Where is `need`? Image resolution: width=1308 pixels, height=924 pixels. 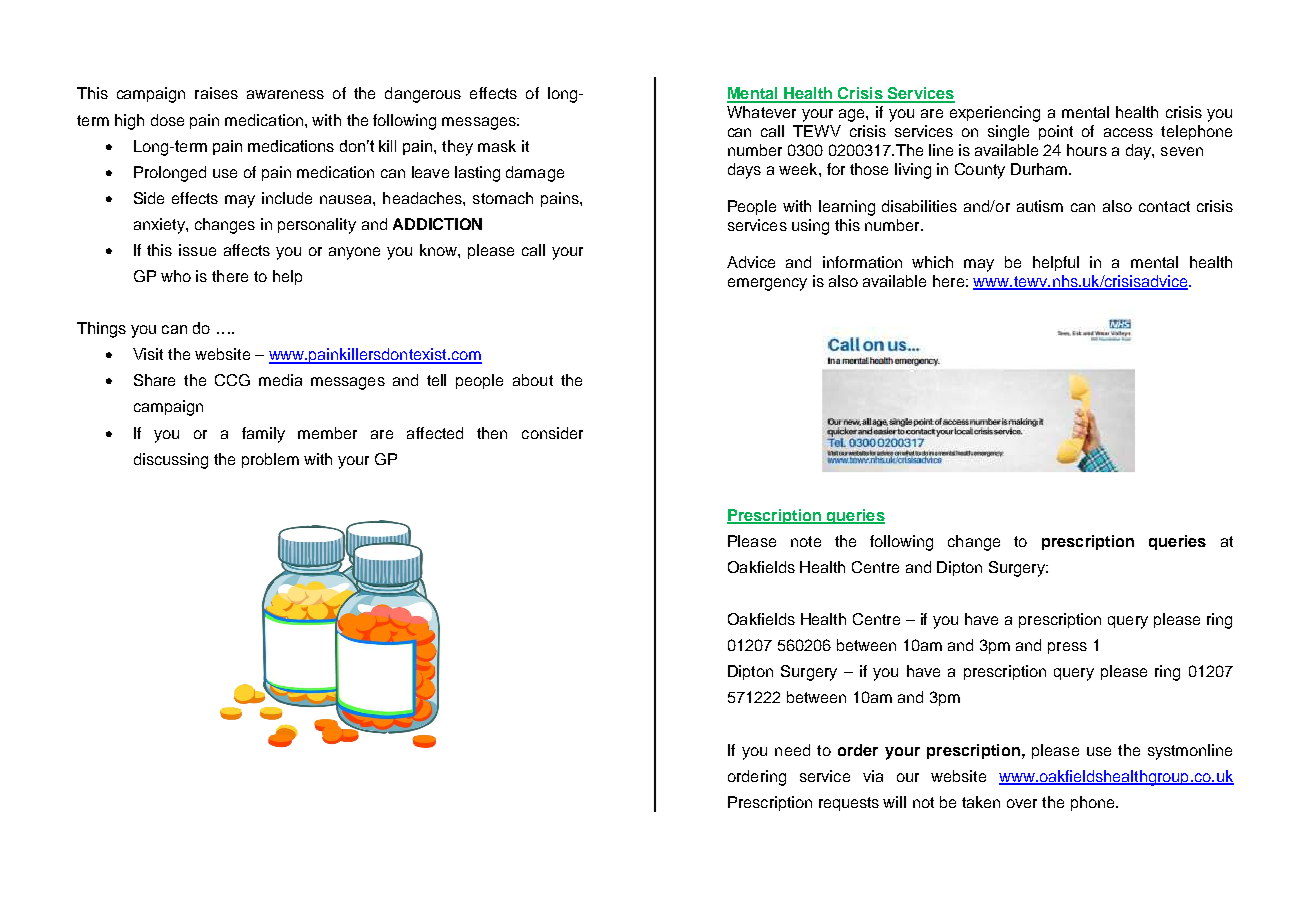 need is located at coordinates (792, 750).
